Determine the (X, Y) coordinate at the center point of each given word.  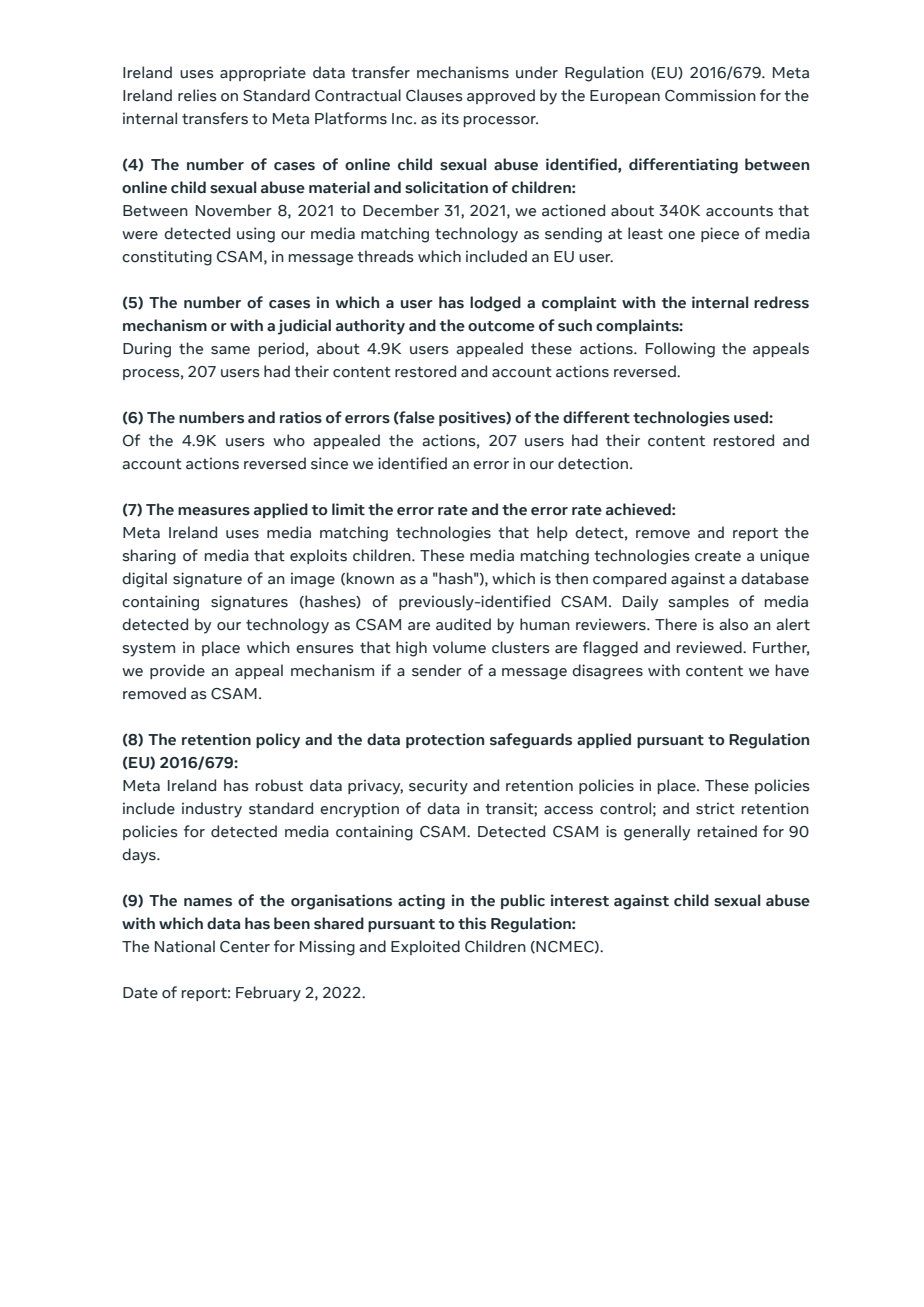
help (552, 533)
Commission (710, 95)
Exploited (425, 947)
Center (245, 947)
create (718, 556)
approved (501, 96)
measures (214, 511)
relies (197, 95)
